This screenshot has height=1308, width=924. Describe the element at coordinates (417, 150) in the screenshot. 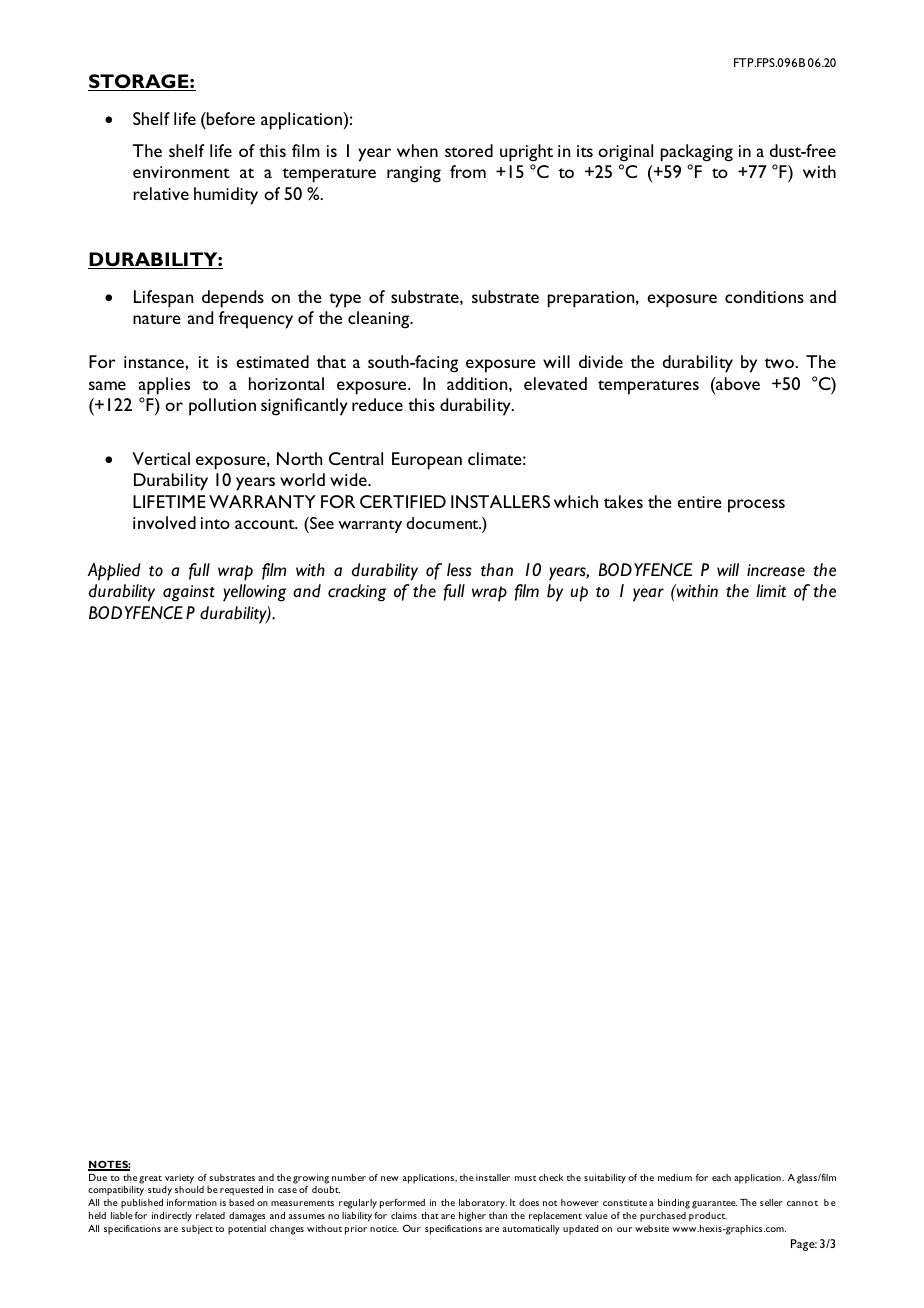

I see `when` at that location.
